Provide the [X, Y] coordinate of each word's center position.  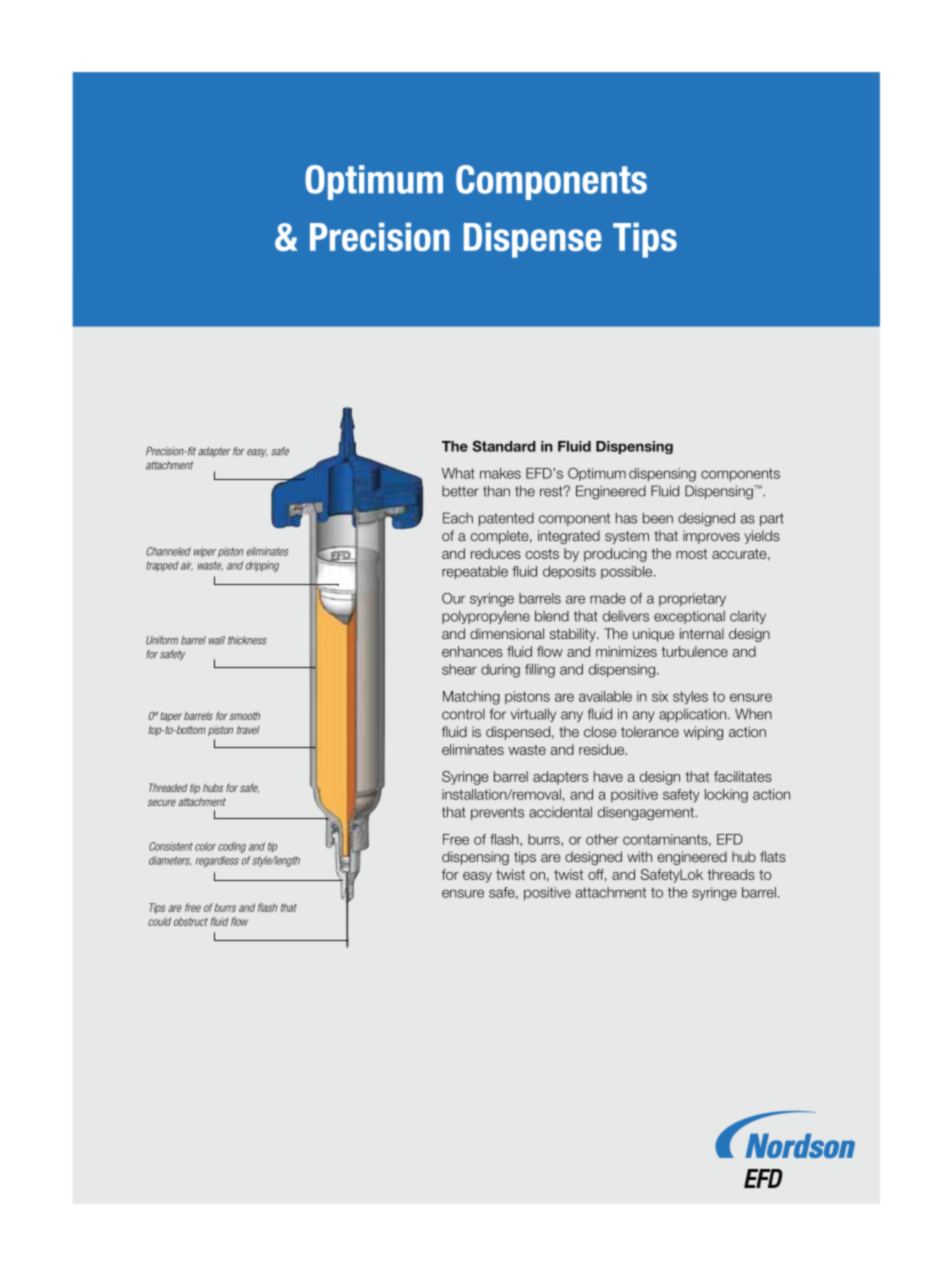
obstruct [191, 921]
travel [248, 730]
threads [731, 874]
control [463, 714]
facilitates [743, 776]
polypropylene [486, 617]
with [639, 856]
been [658, 518]
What [458, 473]
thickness [247, 640]
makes [500, 473]
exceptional [689, 617]
